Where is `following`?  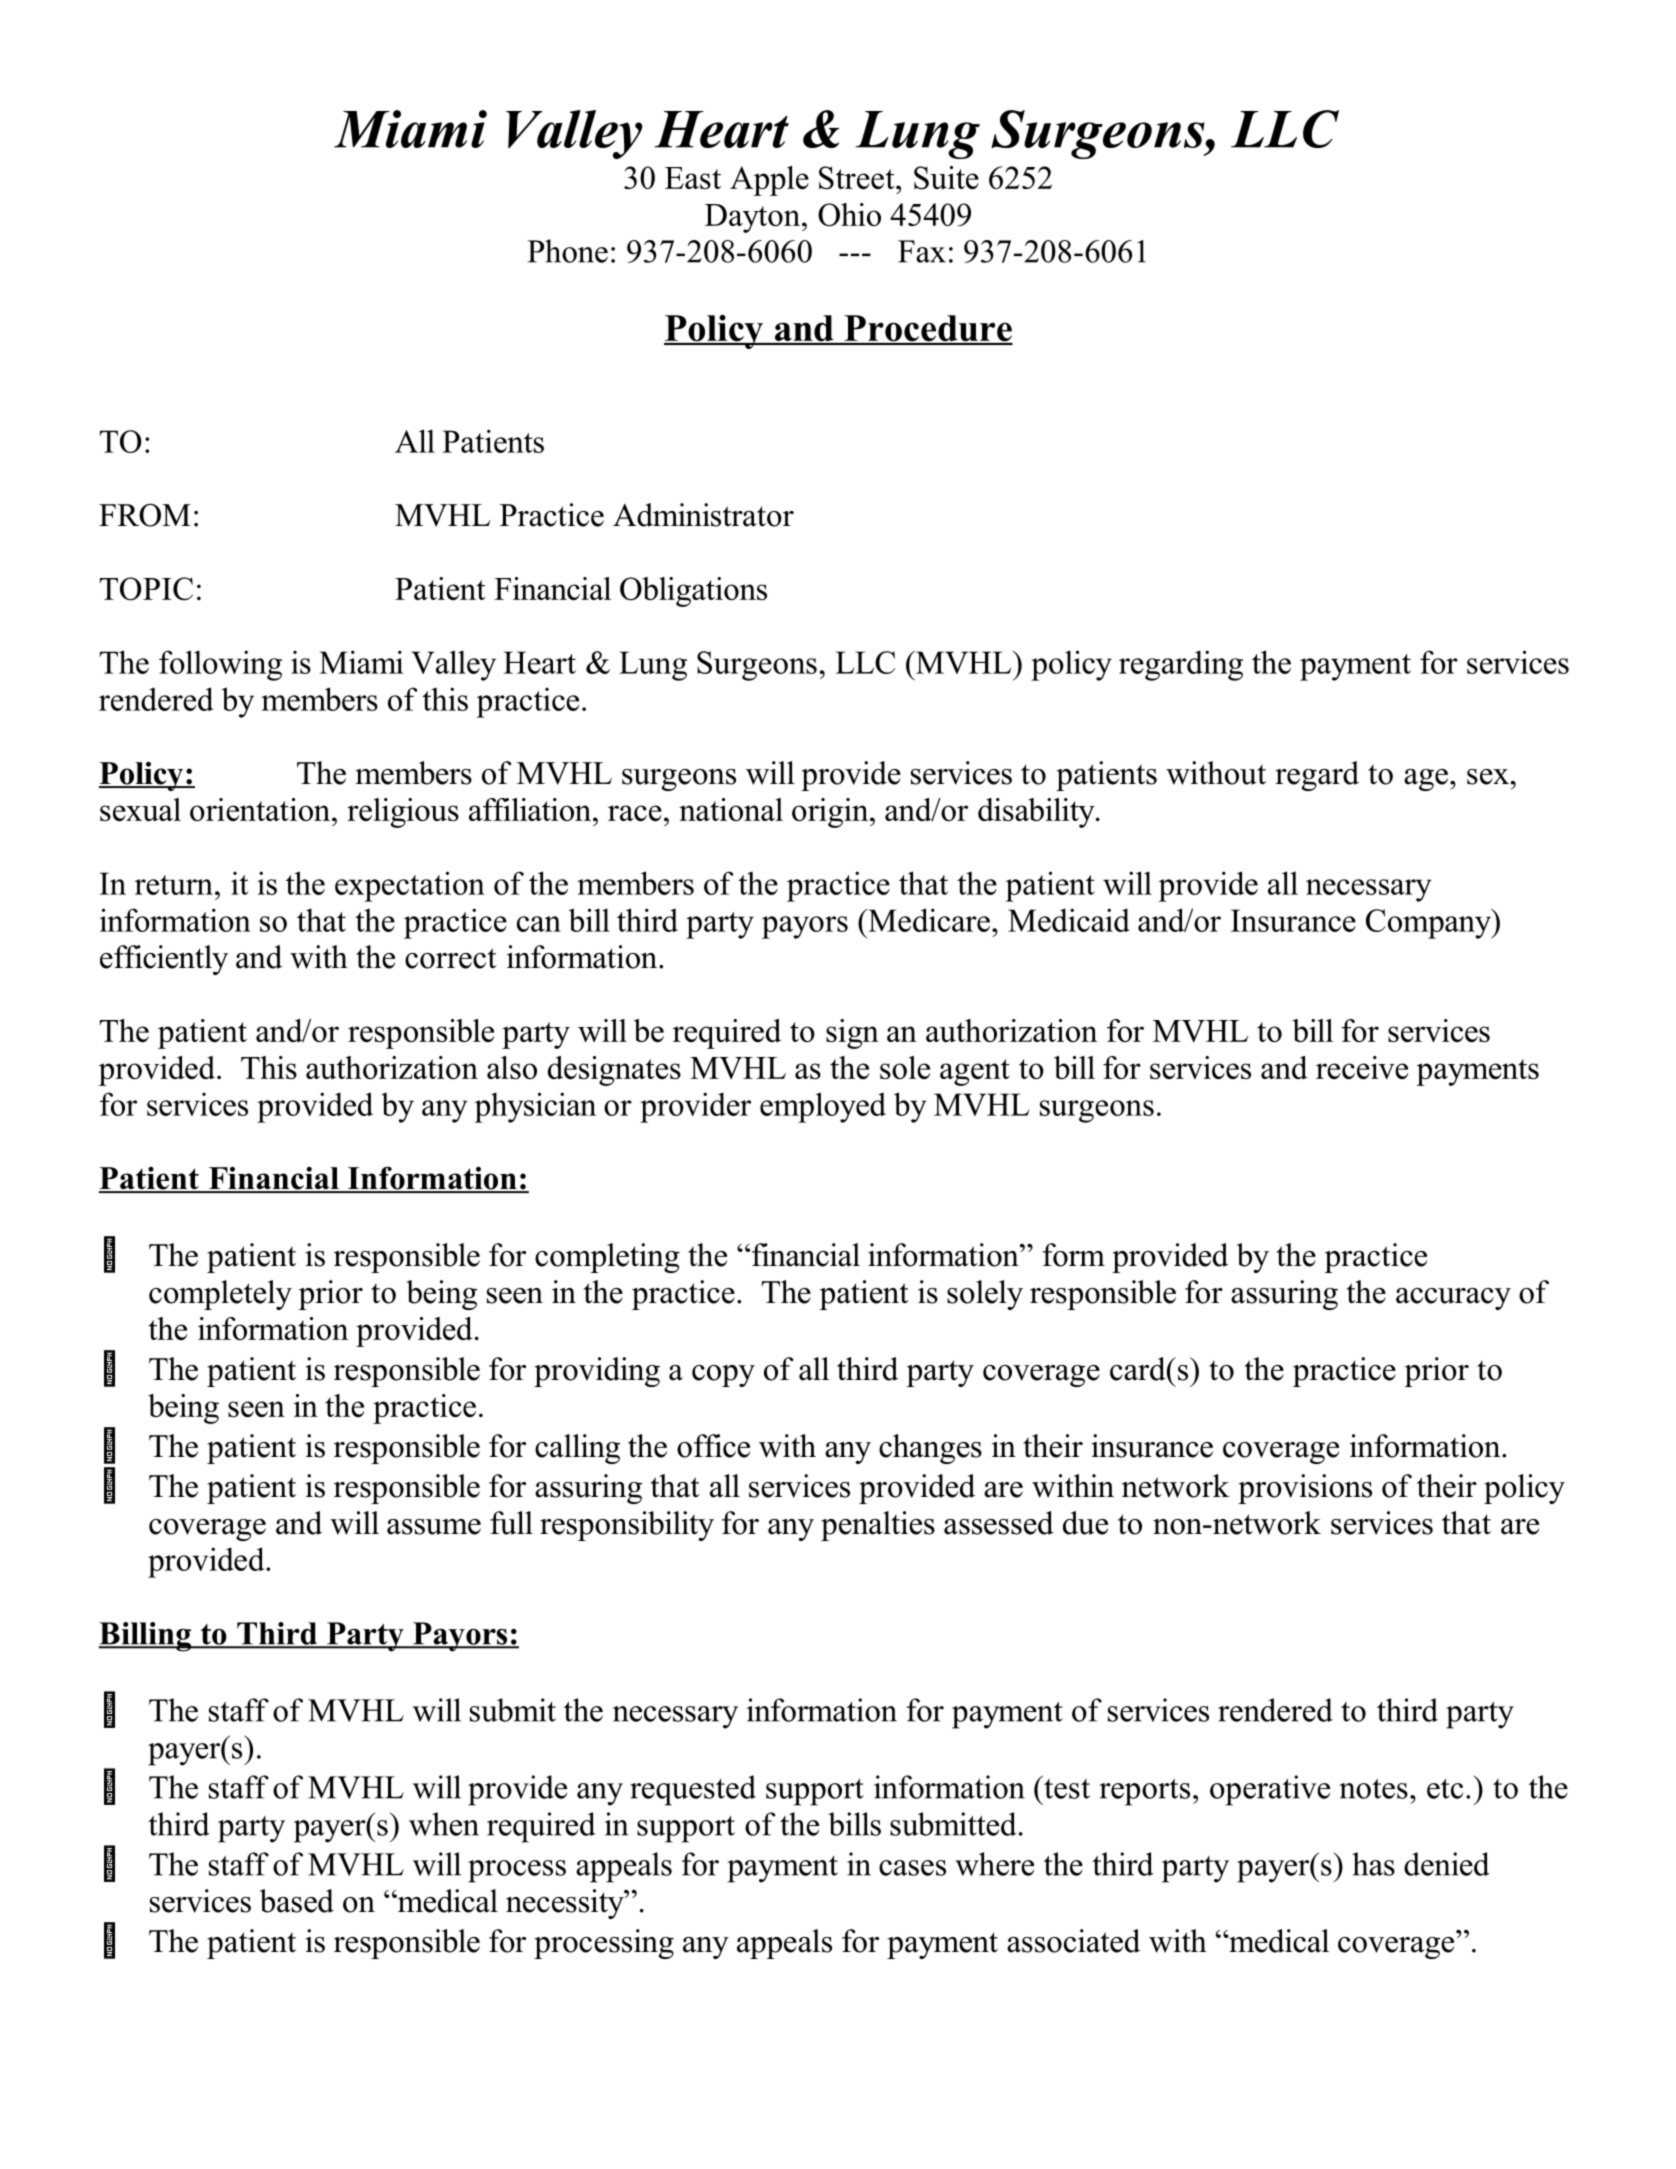 following is located at coordinates (220, 665).
